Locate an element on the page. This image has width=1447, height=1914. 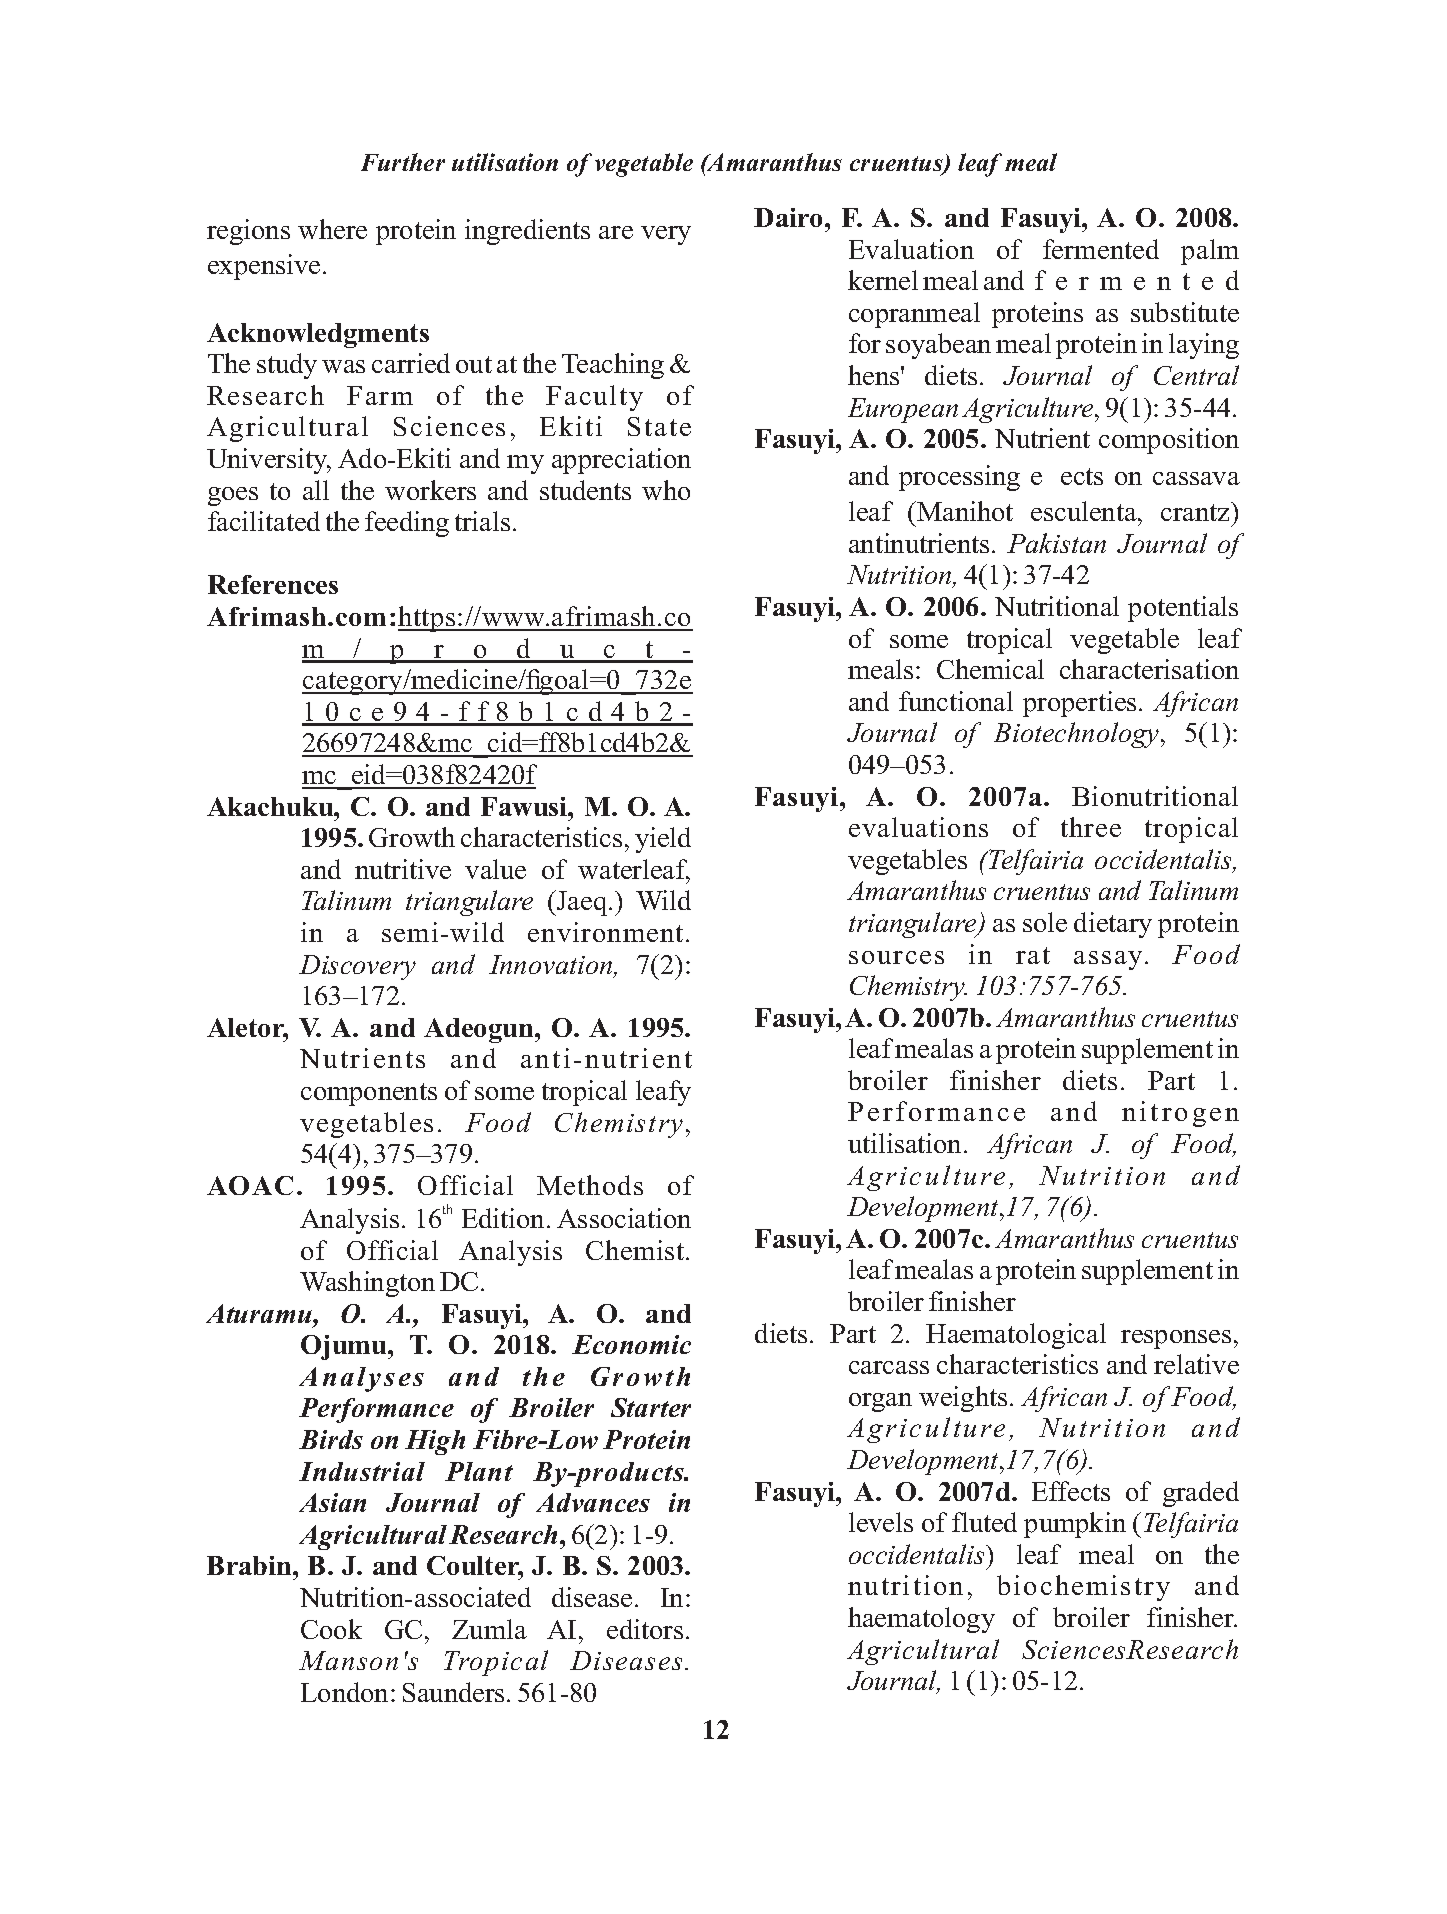
properties is located at coordinates (1079, 704).
